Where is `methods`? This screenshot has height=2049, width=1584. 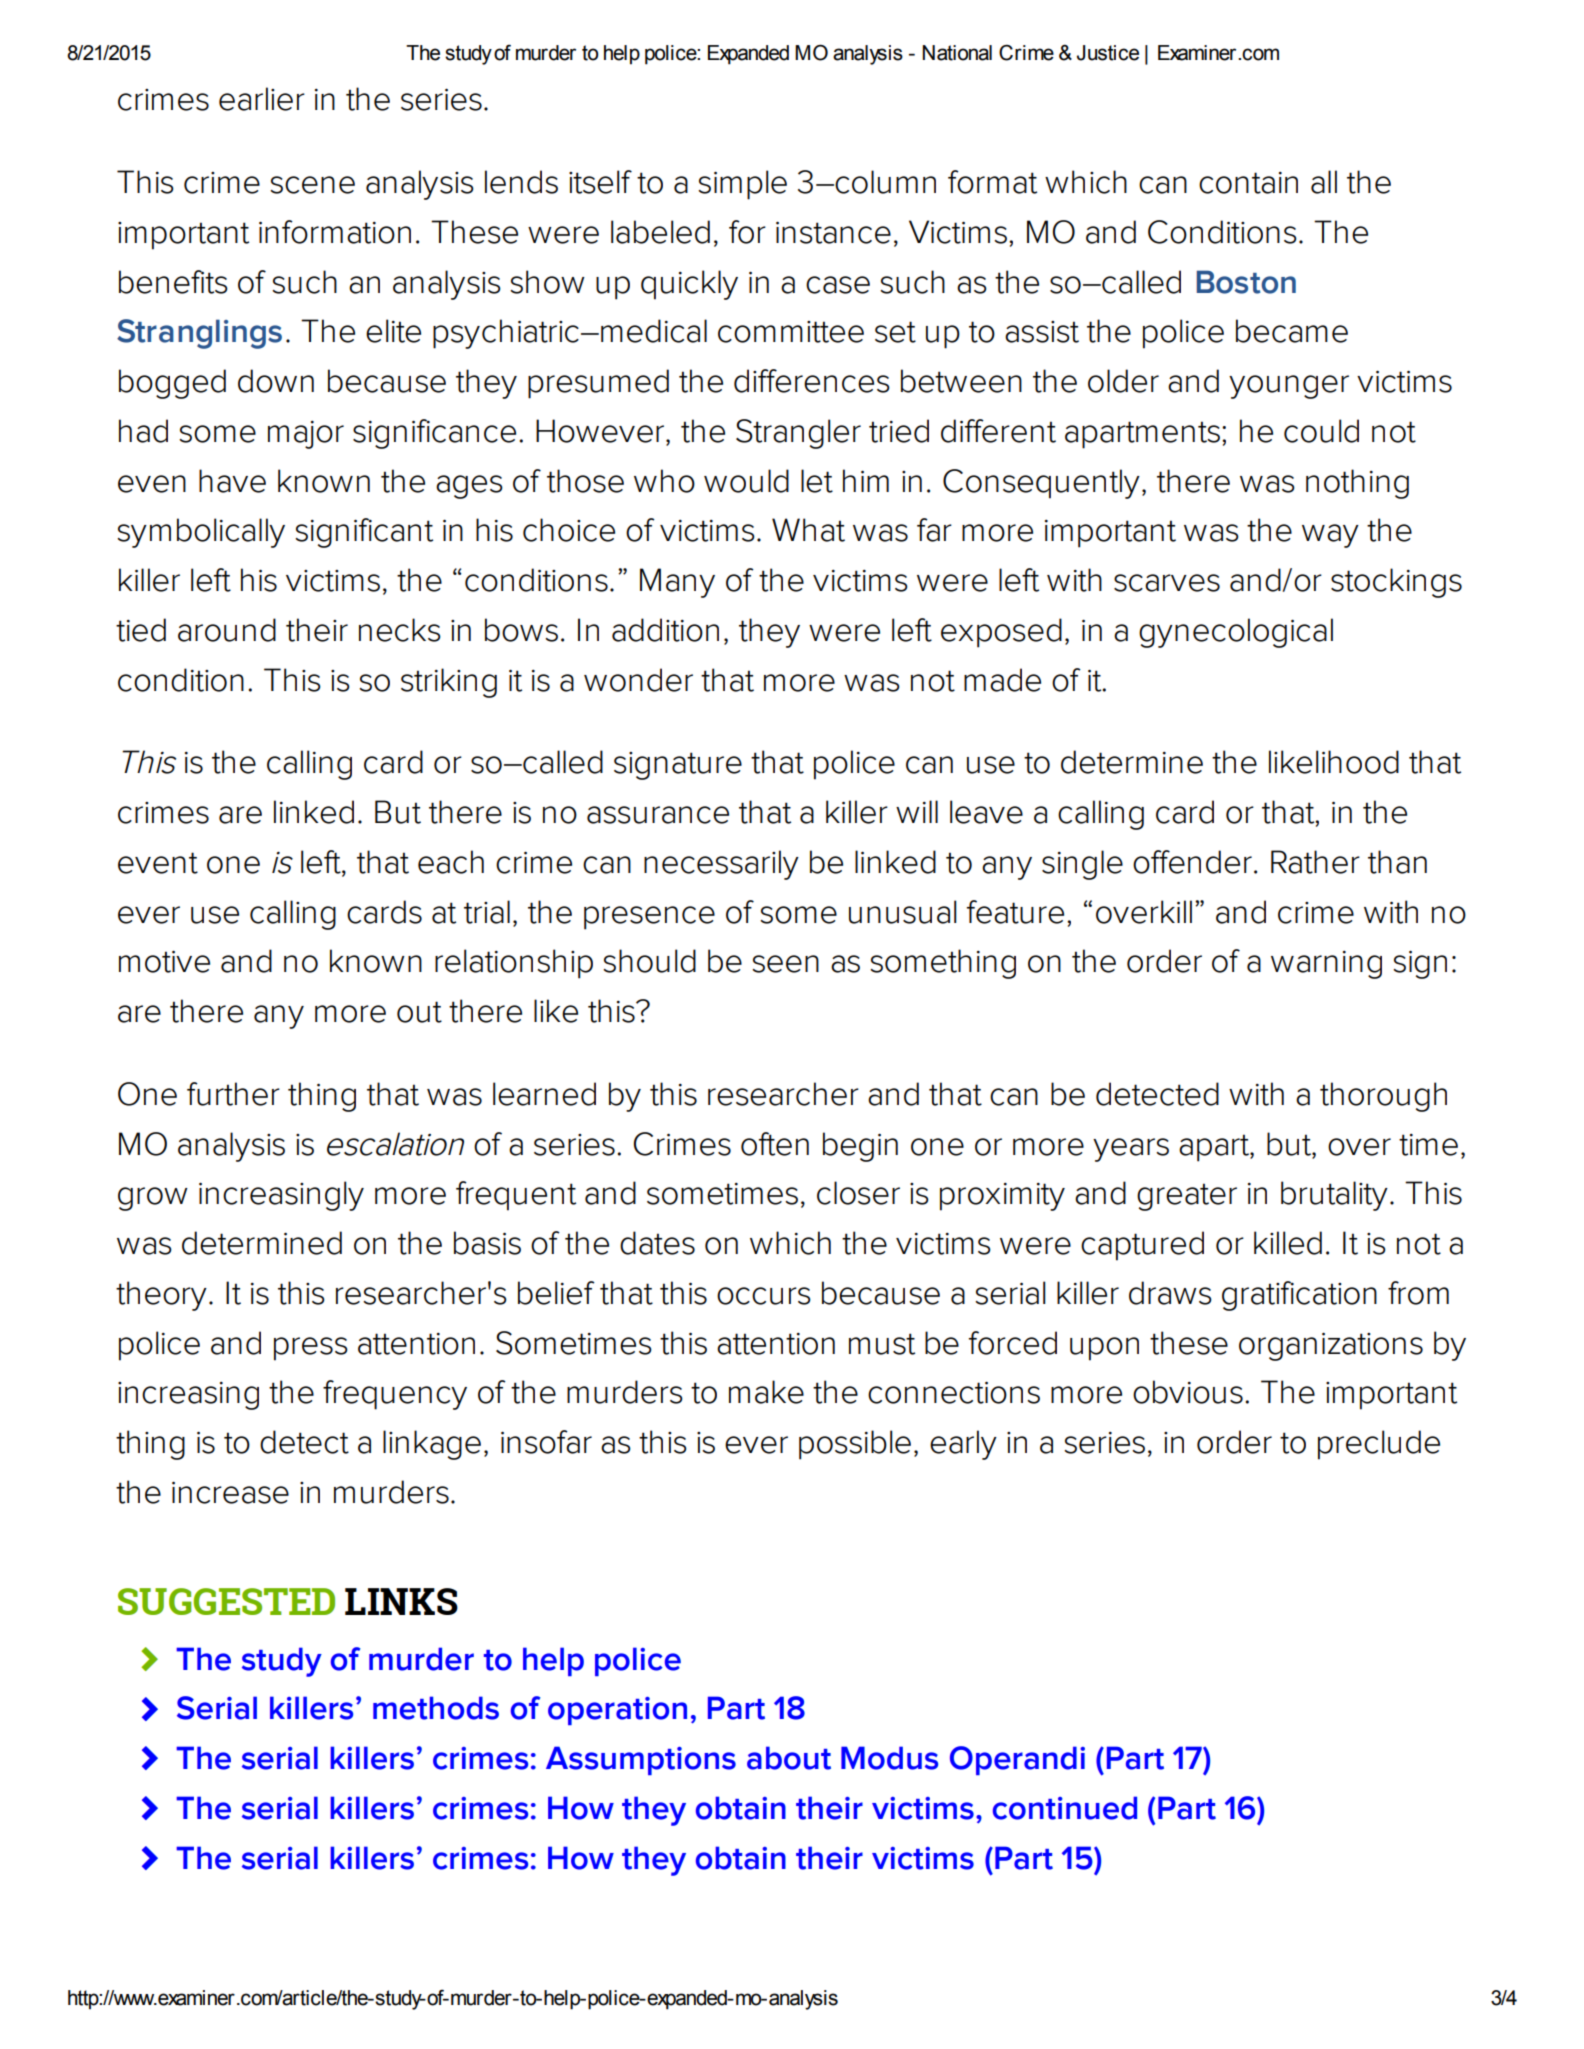 methods is located at coordinates (436, 1708).
